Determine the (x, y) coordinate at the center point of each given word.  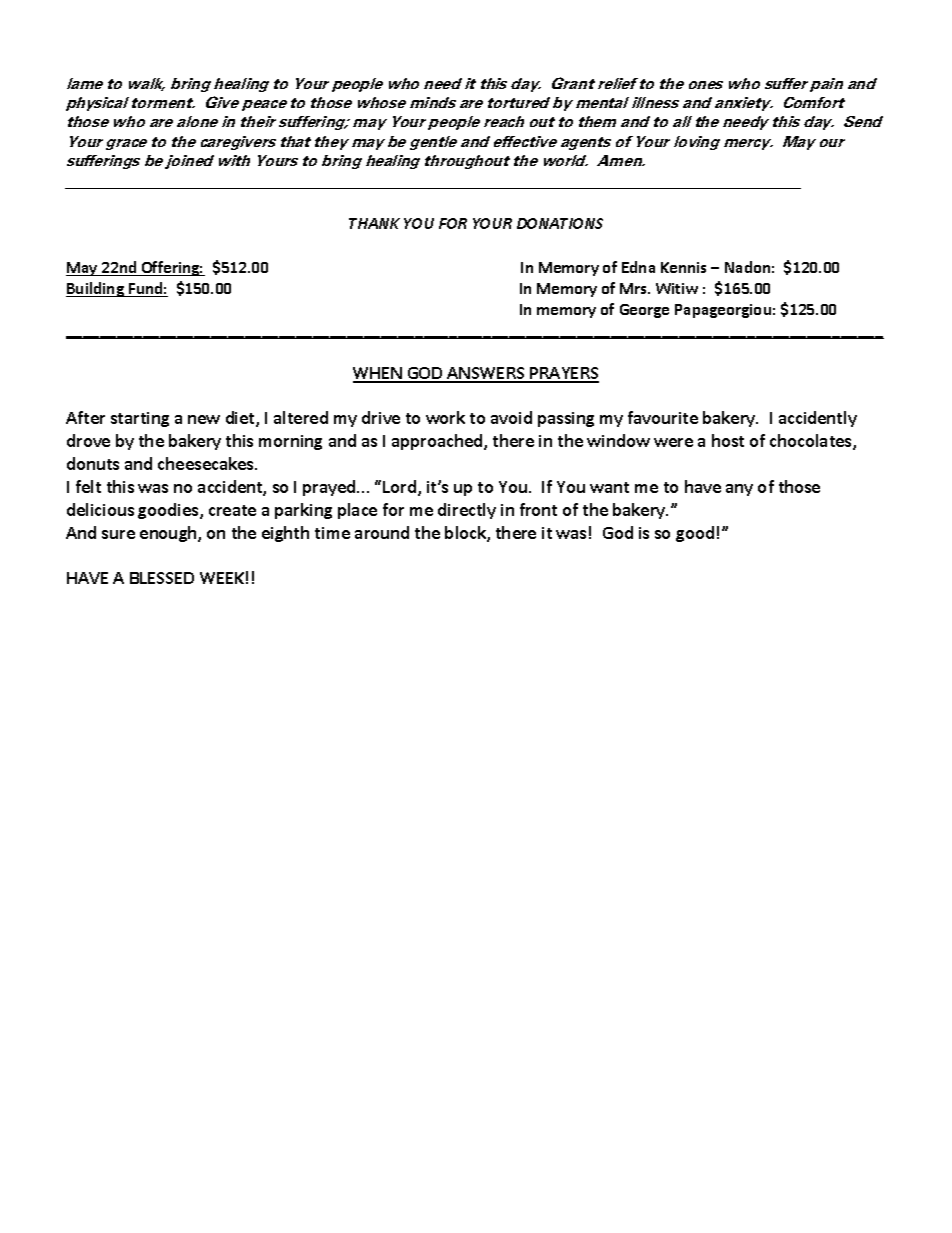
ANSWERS (486, 374)
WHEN (378, 374)
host (728, 440)
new (204, 419)
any (739, 490)
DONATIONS (560, 223)
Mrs (635, 288)
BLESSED (162, 578)
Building (96, 289)
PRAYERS (563, 374)
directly (467, 511)
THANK (374, 223)
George (644, 311)
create (232, 510)
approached (438, 442)
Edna (638, 267)
